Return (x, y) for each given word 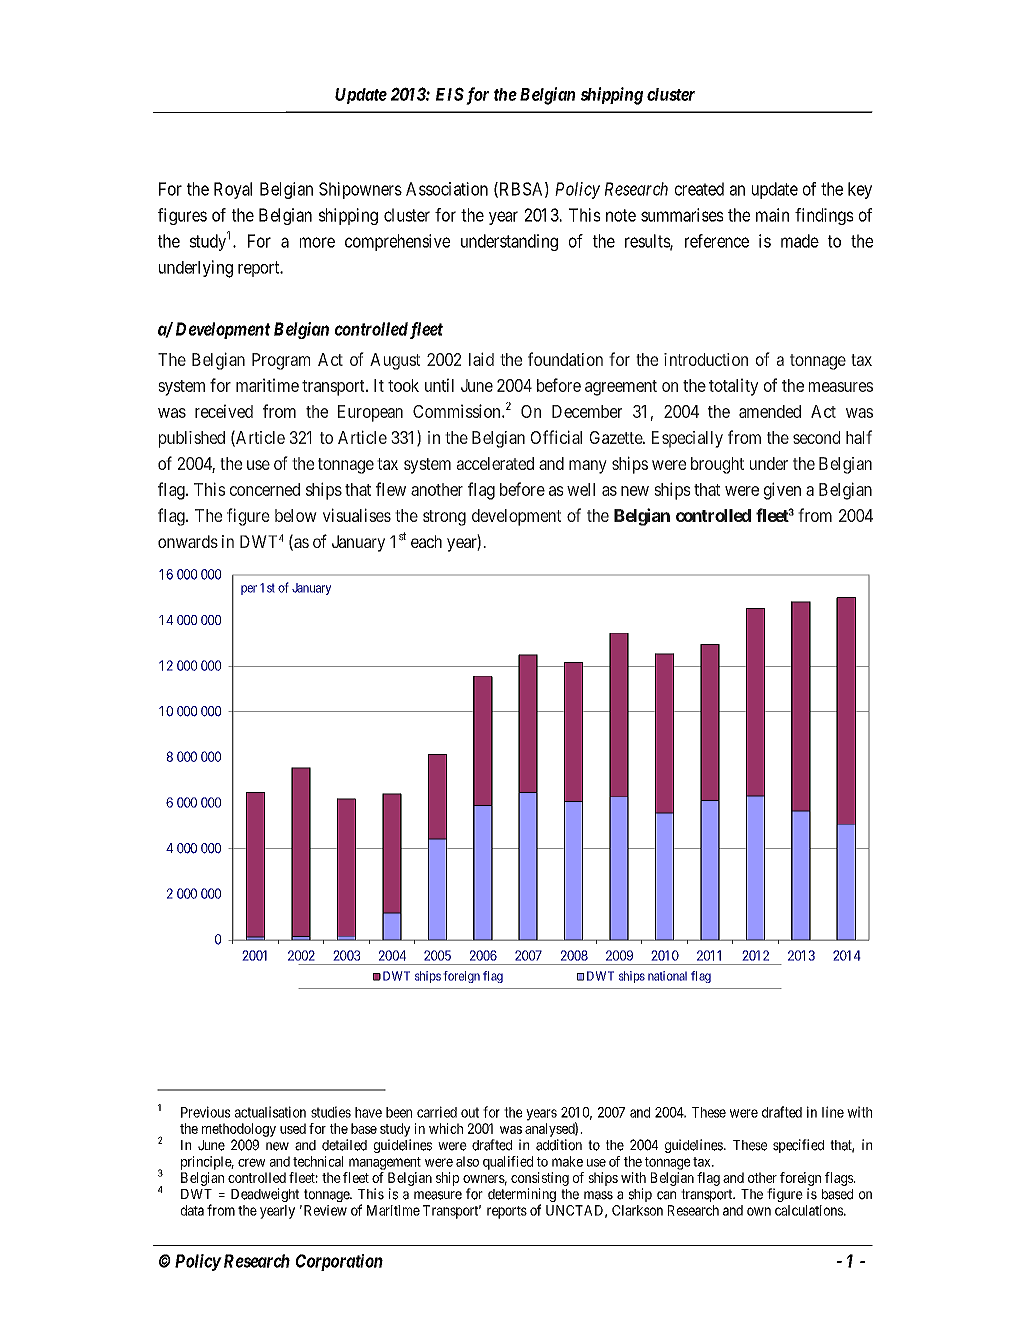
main (772, 215)
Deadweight (265, 1195)
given (782, 491)
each (426, 541)
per (249, 590)
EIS (450, 94)
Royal (233, 190)
